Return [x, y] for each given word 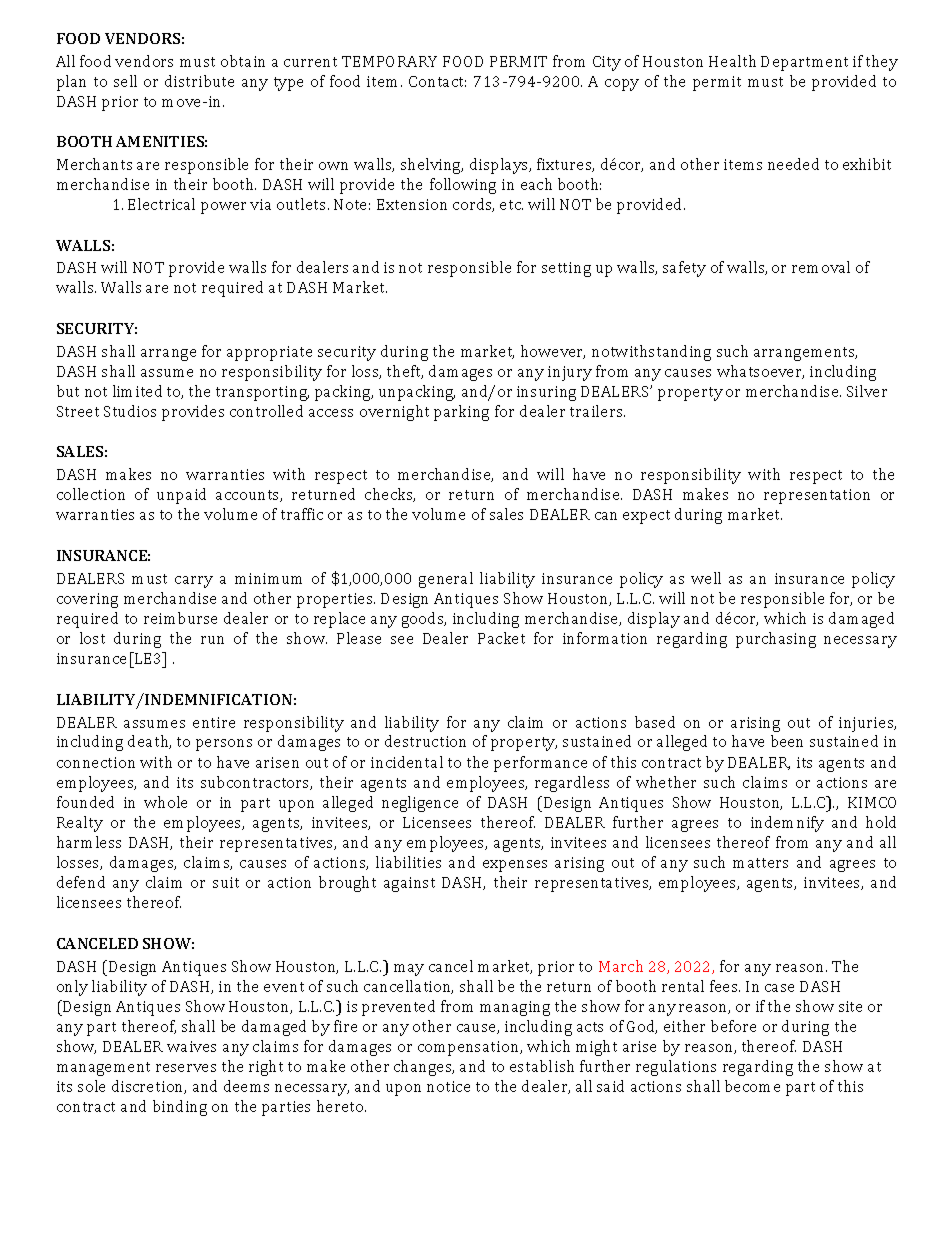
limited [137, 391]
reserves [186, 1068]
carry [194, 582]
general [446, 580]
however [553, 352]
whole [165, 802]
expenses [515, 866]
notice [448, 1086]
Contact [437, 81]
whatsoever [760, 372]
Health [732, 61]
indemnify [787, 824]
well [706, 578]
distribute [199, 81]
